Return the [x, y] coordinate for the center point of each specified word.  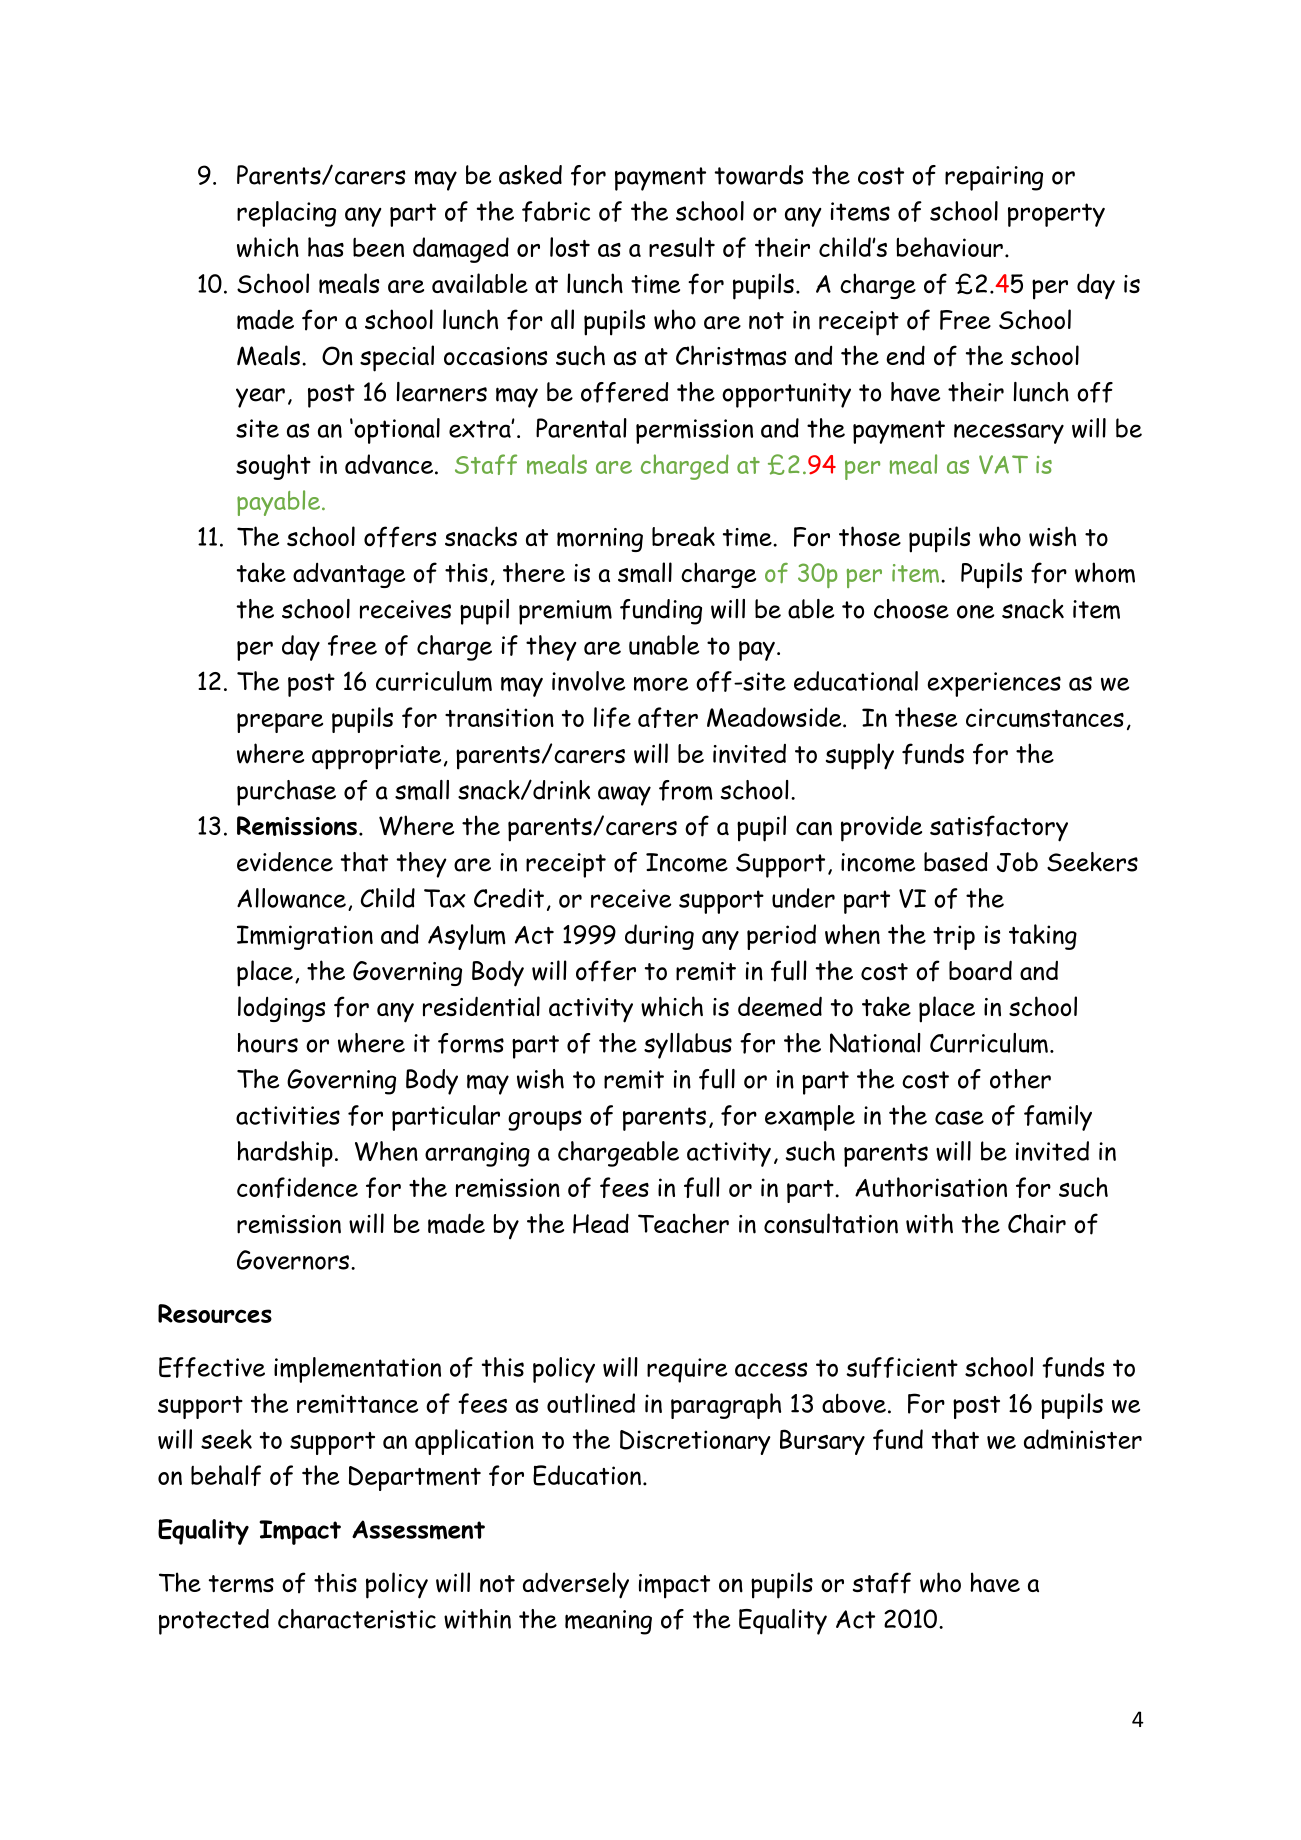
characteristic [357, 1619]
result [682, 247]
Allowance [291, 898]
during [659, 937]
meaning [608, 1622]
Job [1017, 862]
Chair [1037, 1223]
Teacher [683, 1223]
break [683, 536]
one [975, 612]
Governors [294, 1260]
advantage [349, 575]
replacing [286, 214]
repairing [994, 178]
